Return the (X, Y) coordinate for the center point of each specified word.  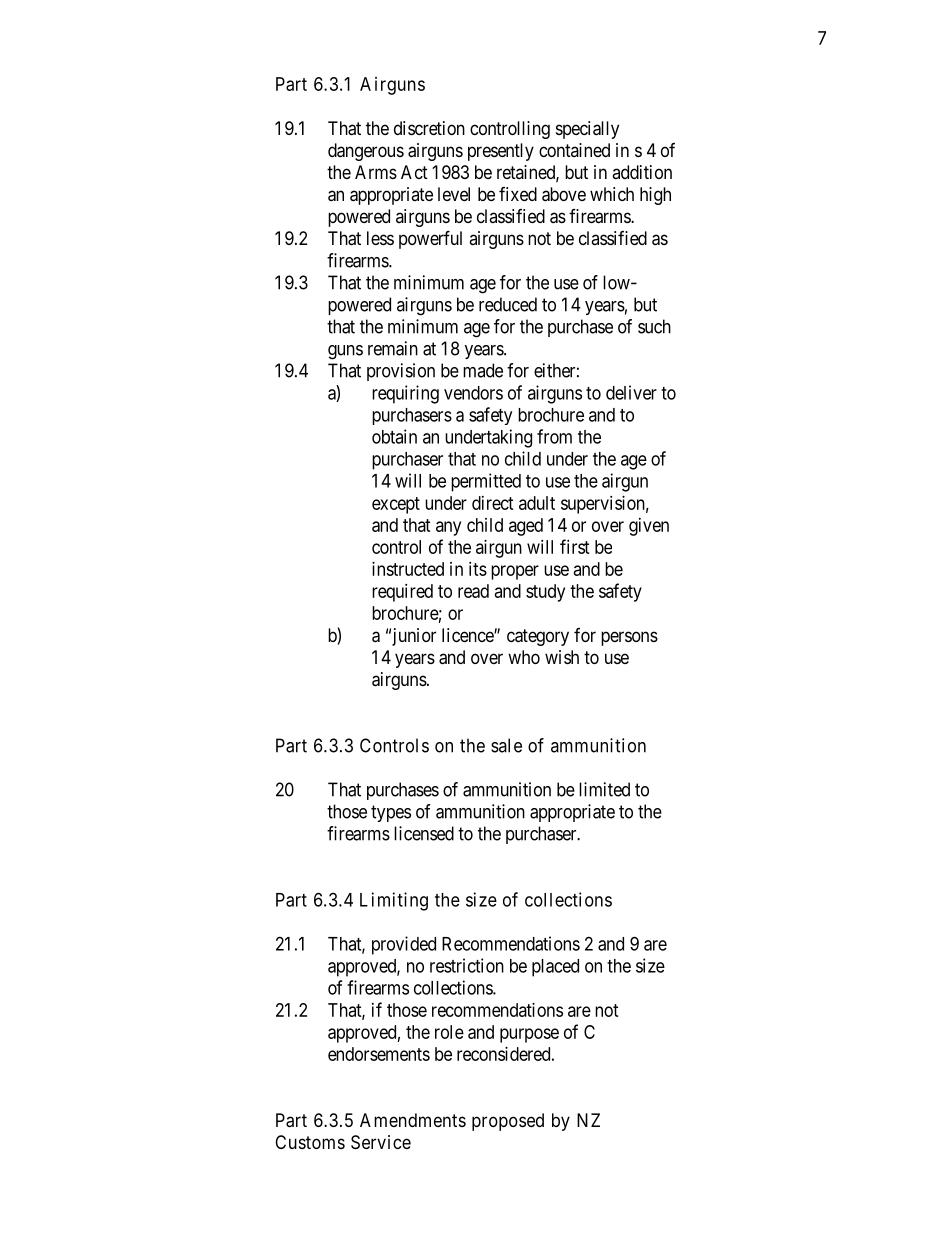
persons (629, 638)
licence (468, 635)
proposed (508, 1122)
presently (501, 152)
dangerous (366, 152)
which (612, 194)
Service (381, 1142)
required (402, 593)
